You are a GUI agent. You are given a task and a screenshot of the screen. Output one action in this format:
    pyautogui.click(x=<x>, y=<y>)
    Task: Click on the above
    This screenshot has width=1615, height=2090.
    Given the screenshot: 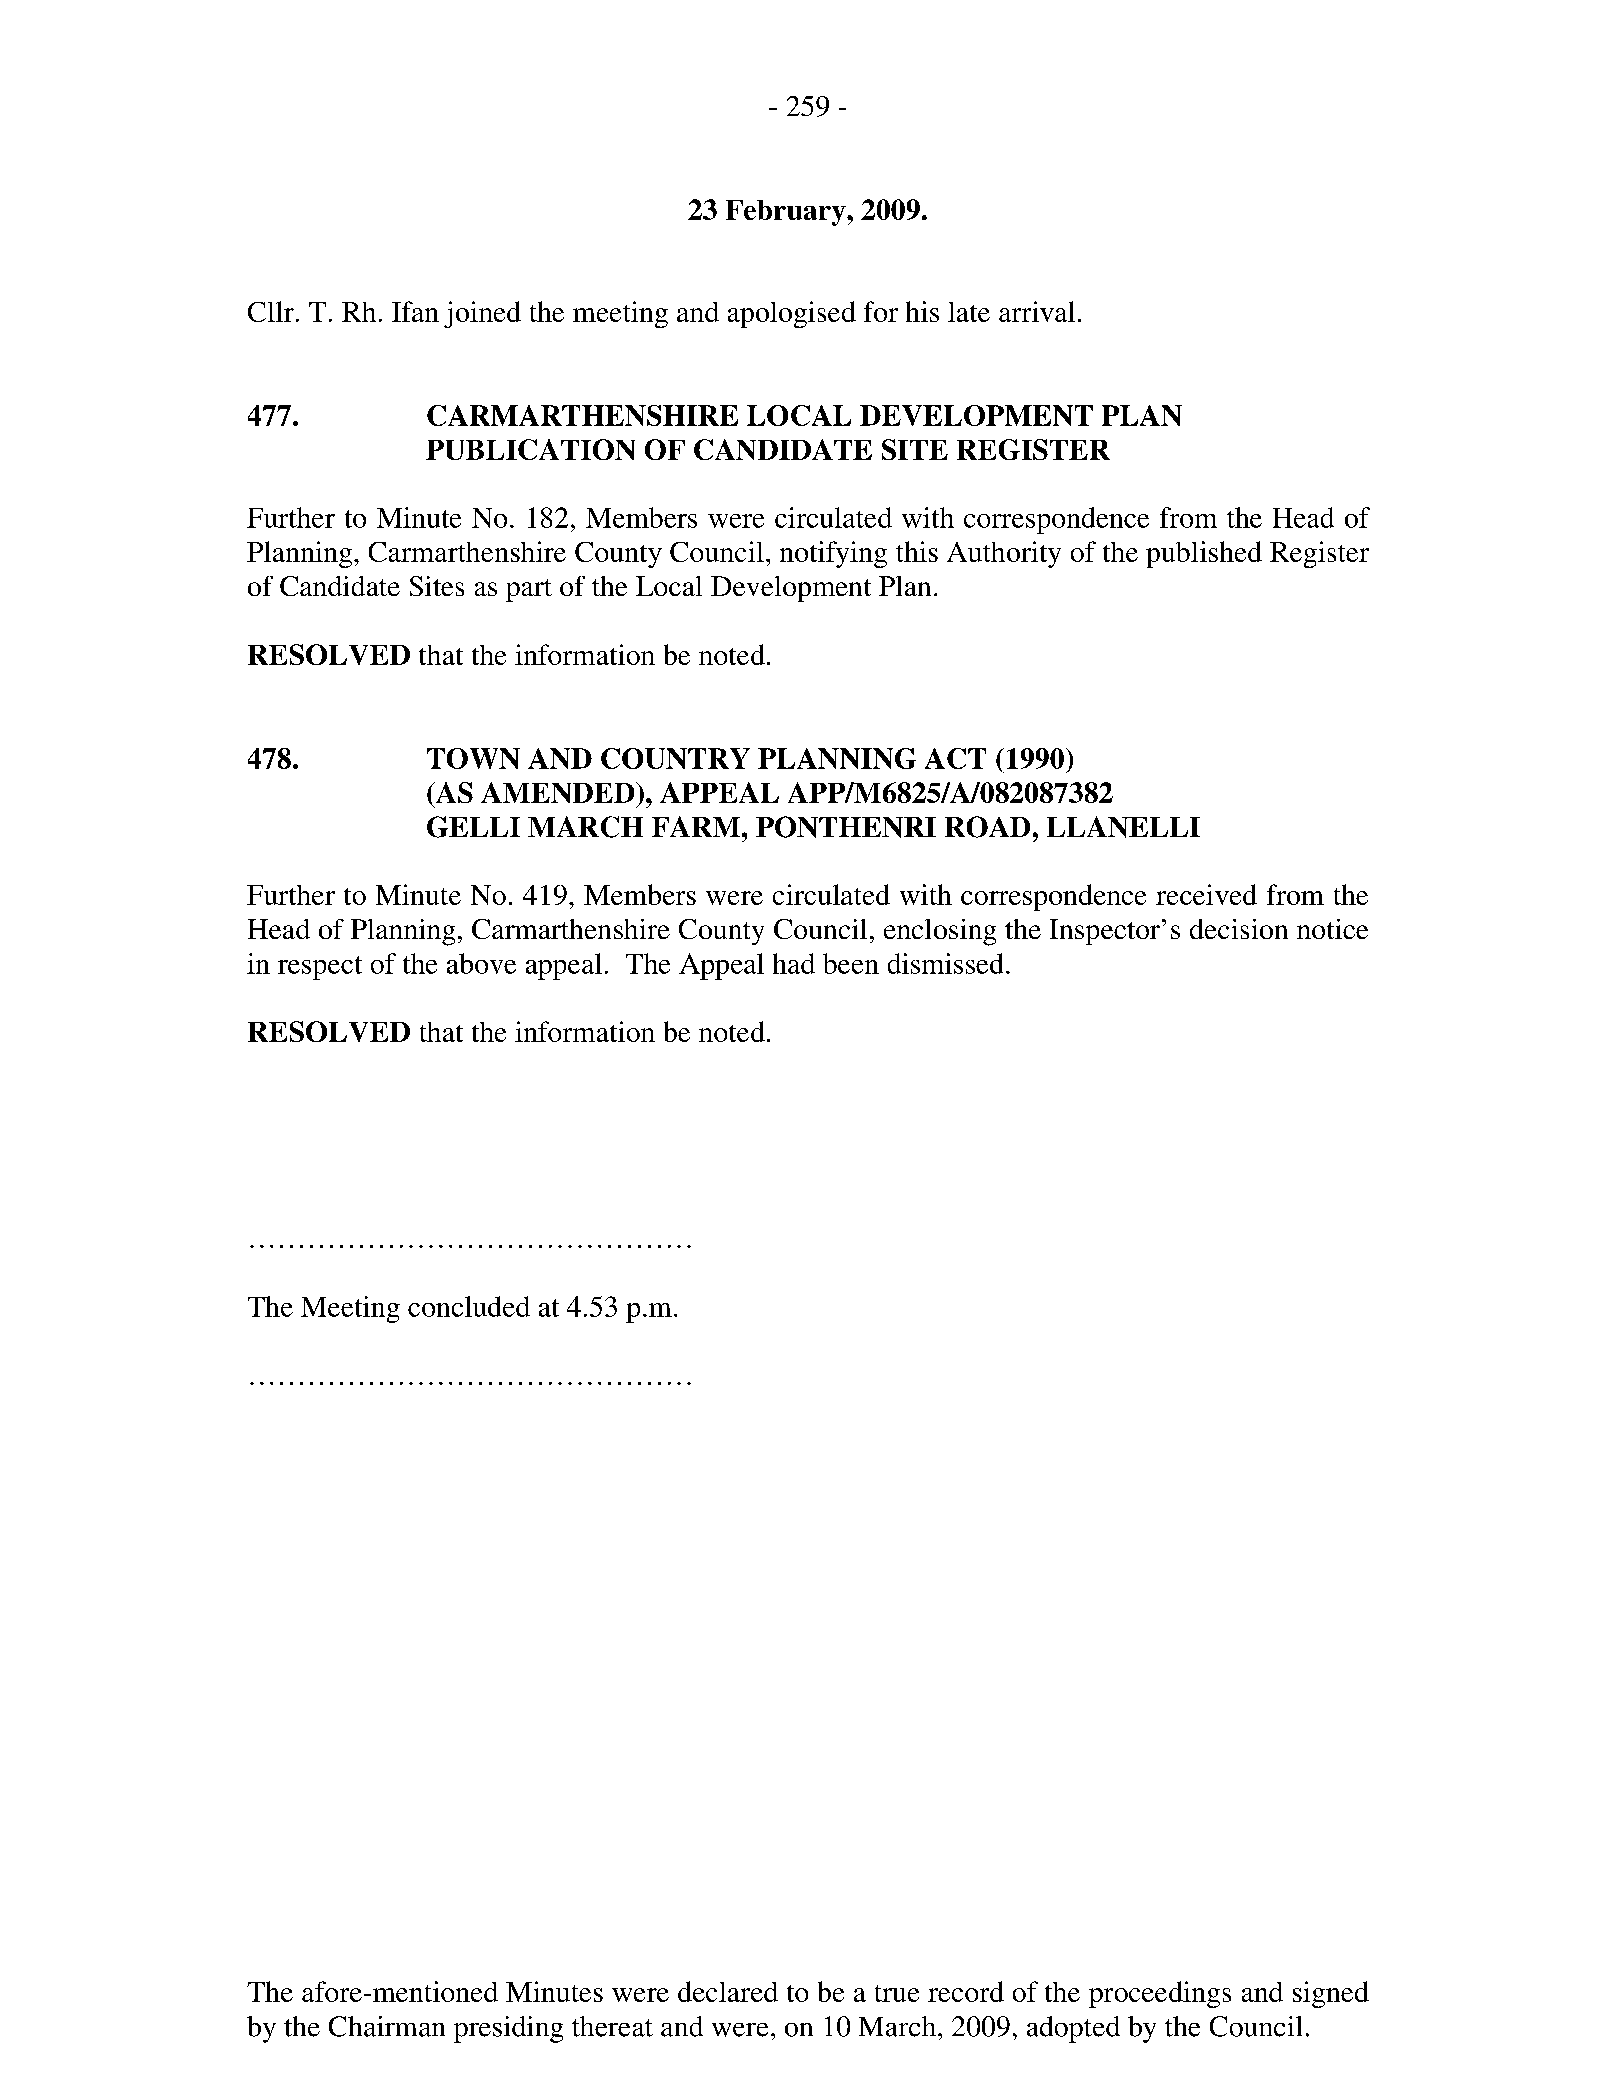 What is the action you would take?
    pyautogui.click(x=481, y=963)
